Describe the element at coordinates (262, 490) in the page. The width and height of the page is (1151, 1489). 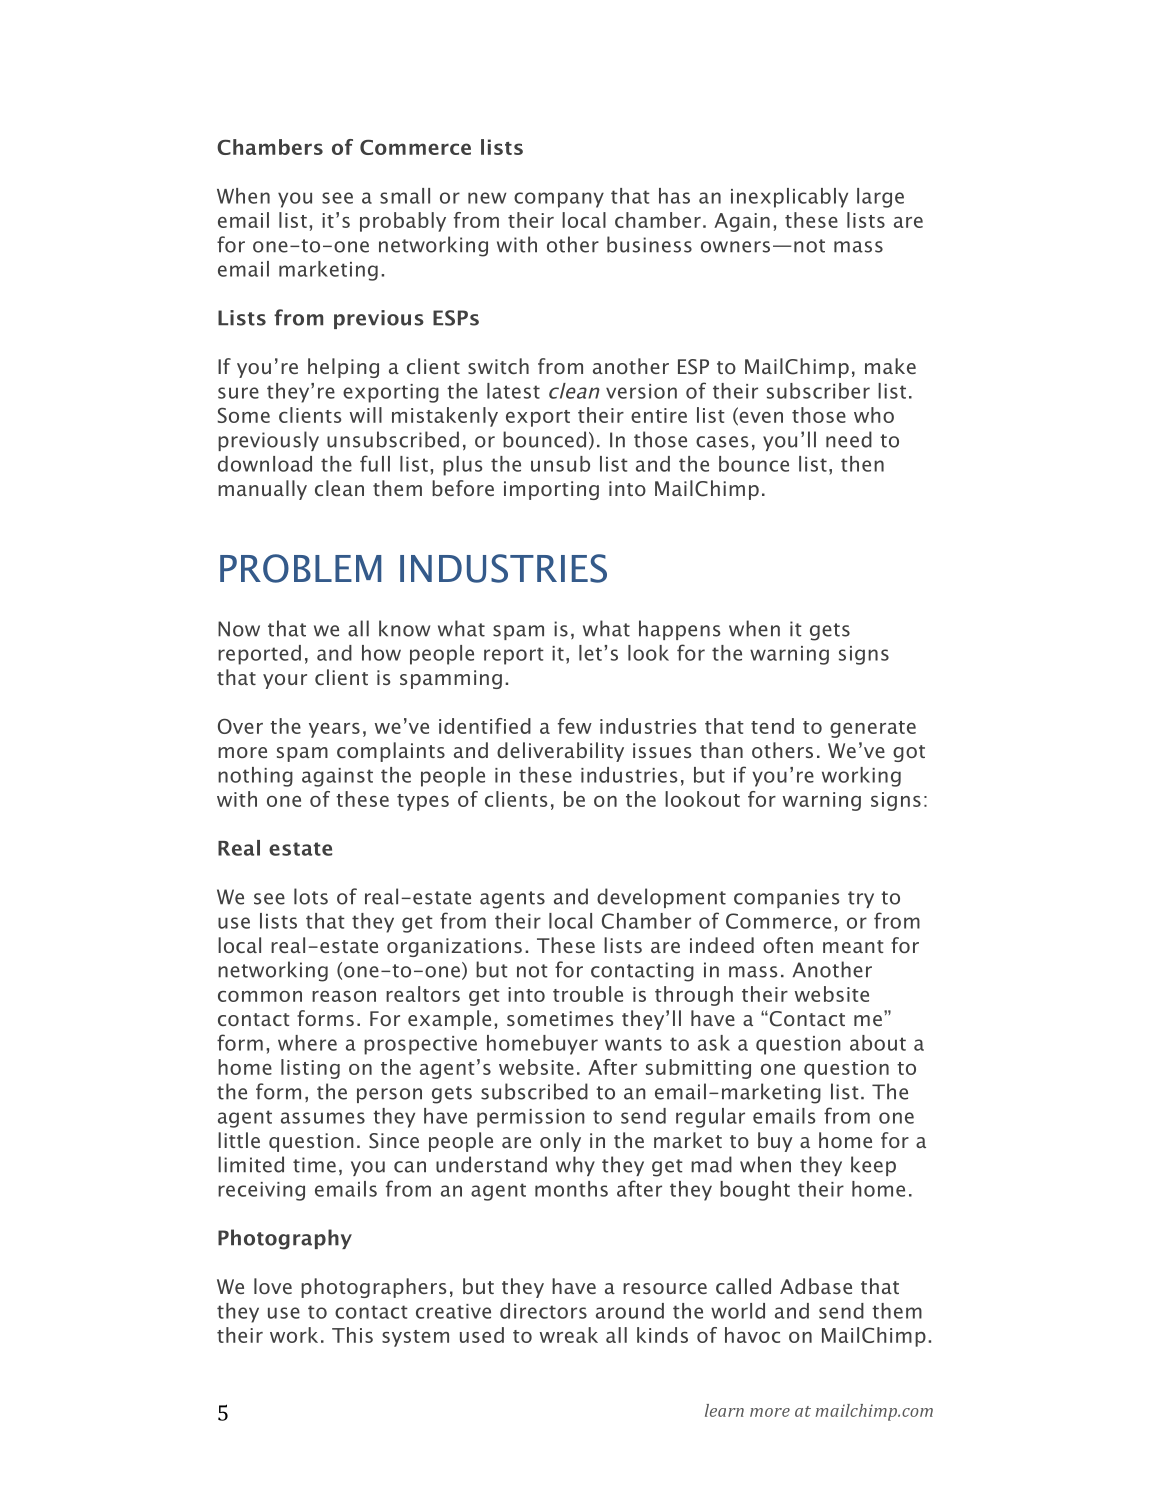
I see `manually` at that location.
